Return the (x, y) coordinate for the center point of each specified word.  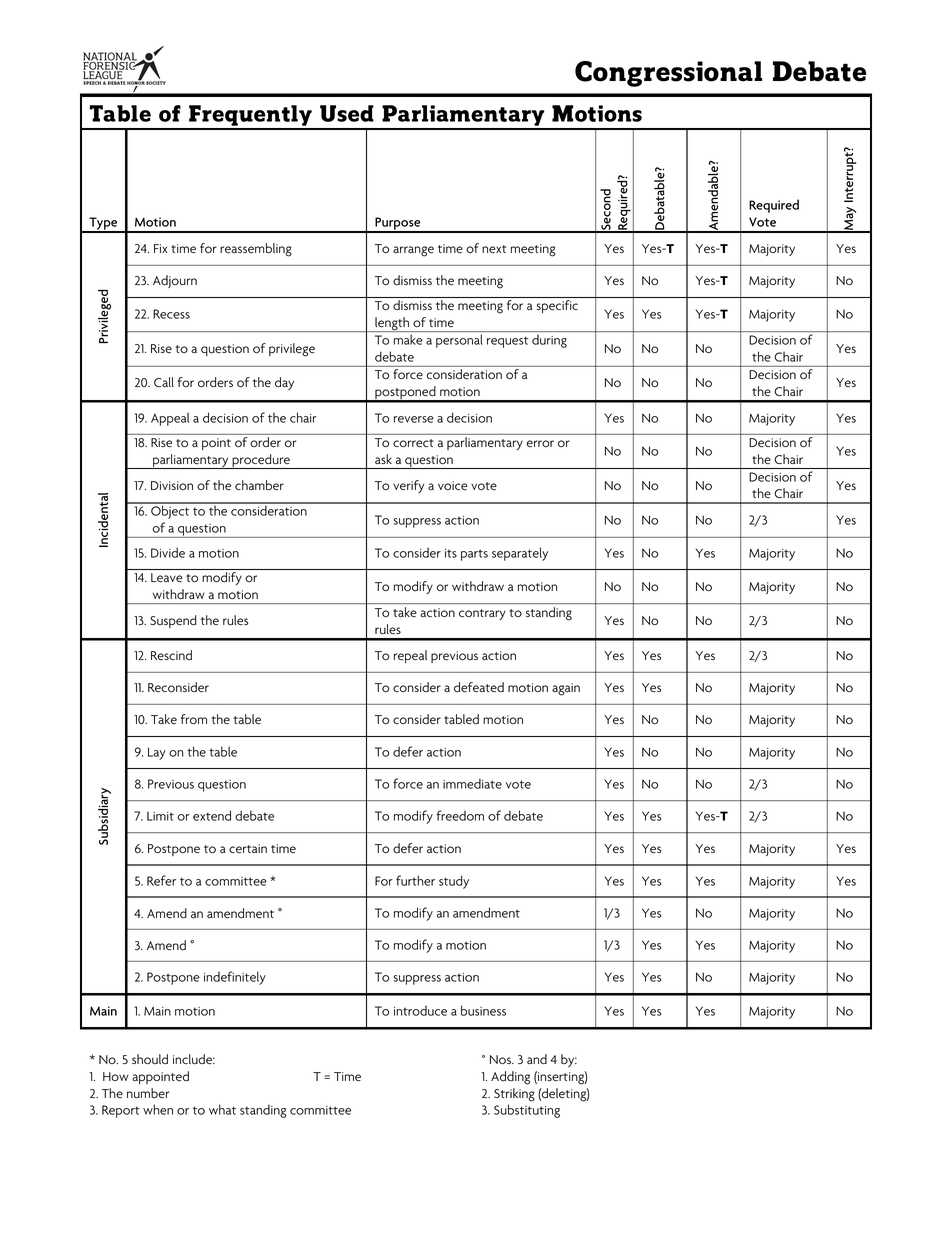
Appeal (170, 419)
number (148, 1093)
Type (103, 225)
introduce (420, 1011)
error (540, 444)
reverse (414, 419)
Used (347, 113)
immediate (472, 783)
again (566, 689)
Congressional (668, 74)
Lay (157, 753)
